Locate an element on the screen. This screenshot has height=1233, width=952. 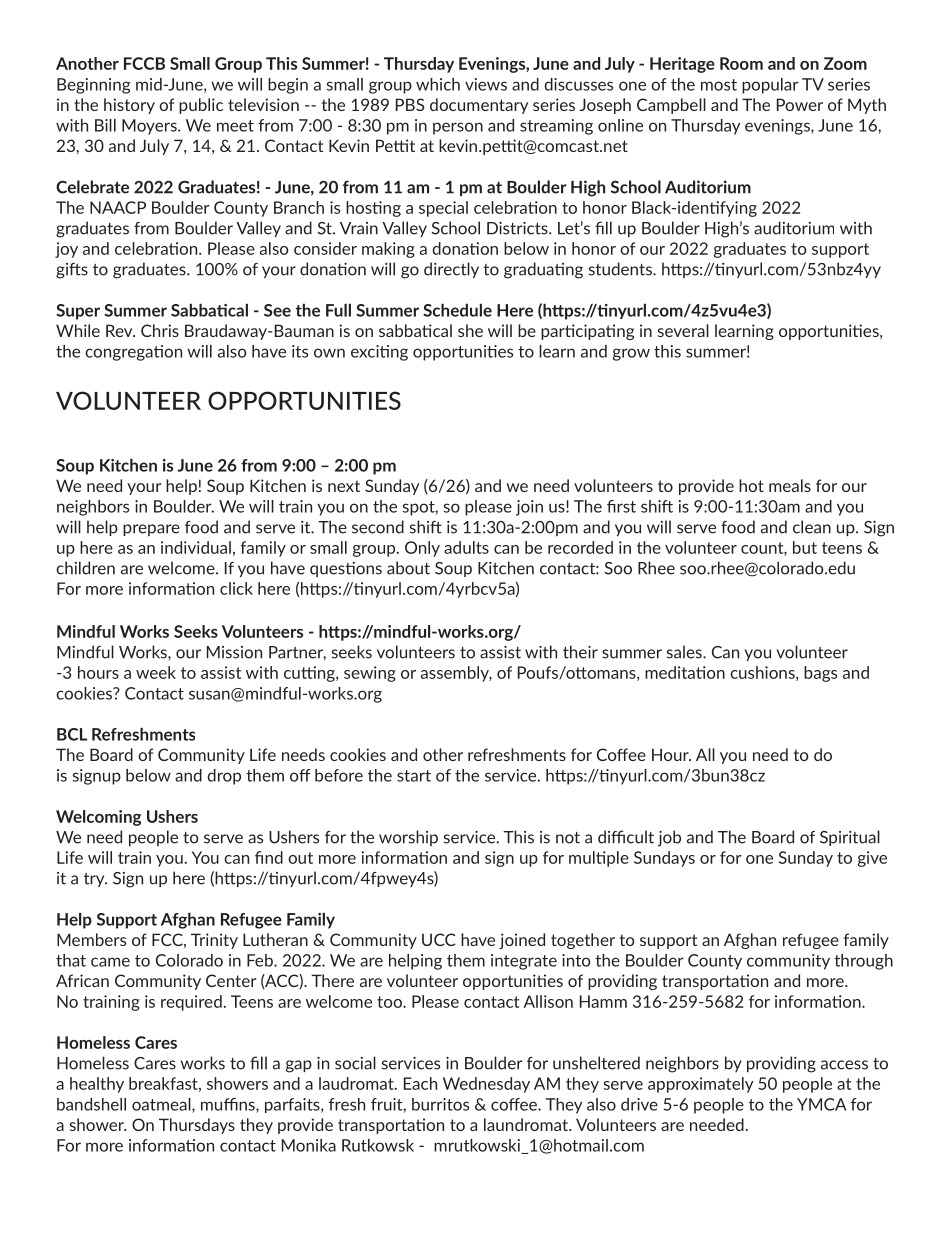
popular is located at coordinates (770, 86).
